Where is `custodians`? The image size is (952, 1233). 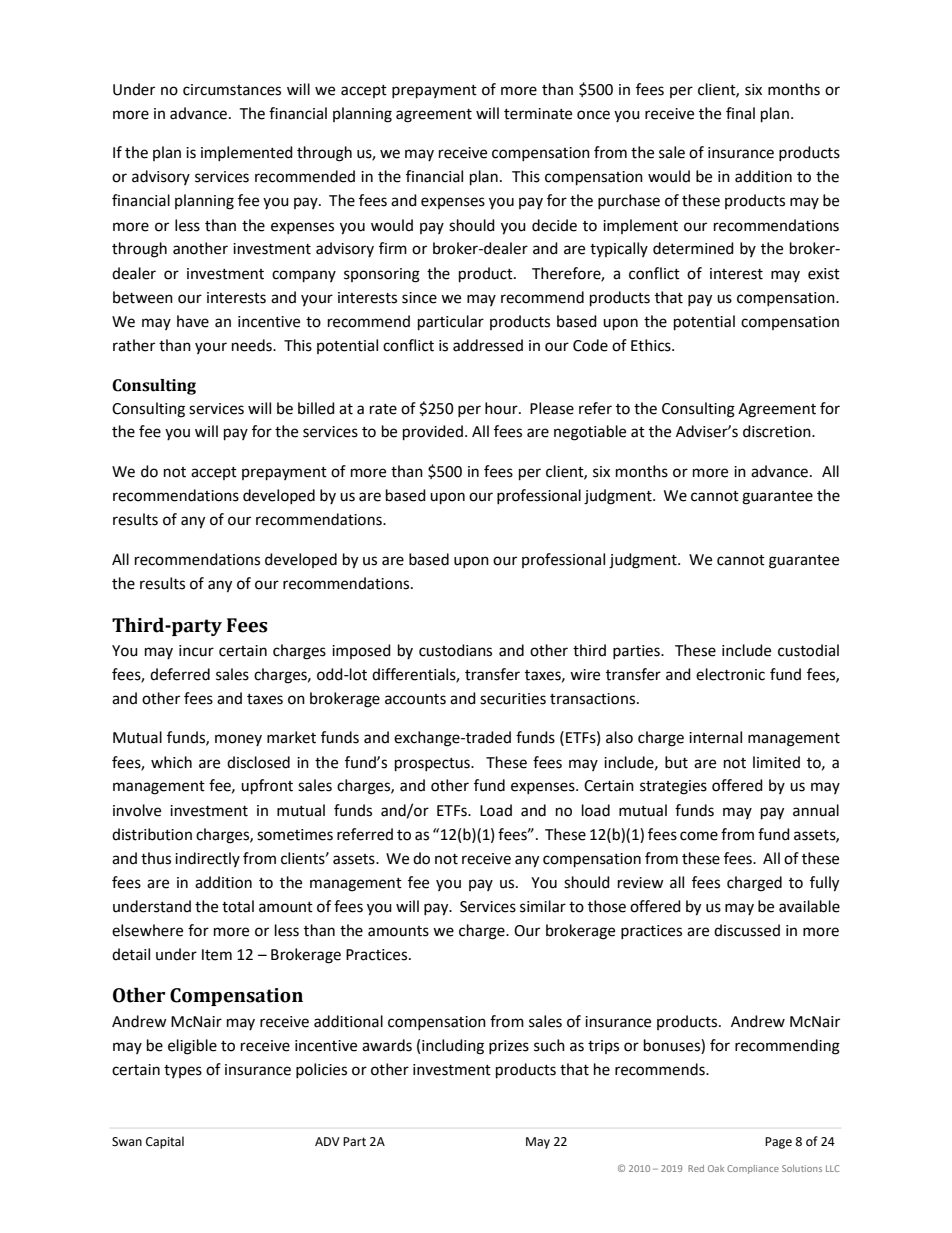
custodians is located at coordinates (455, 650).
